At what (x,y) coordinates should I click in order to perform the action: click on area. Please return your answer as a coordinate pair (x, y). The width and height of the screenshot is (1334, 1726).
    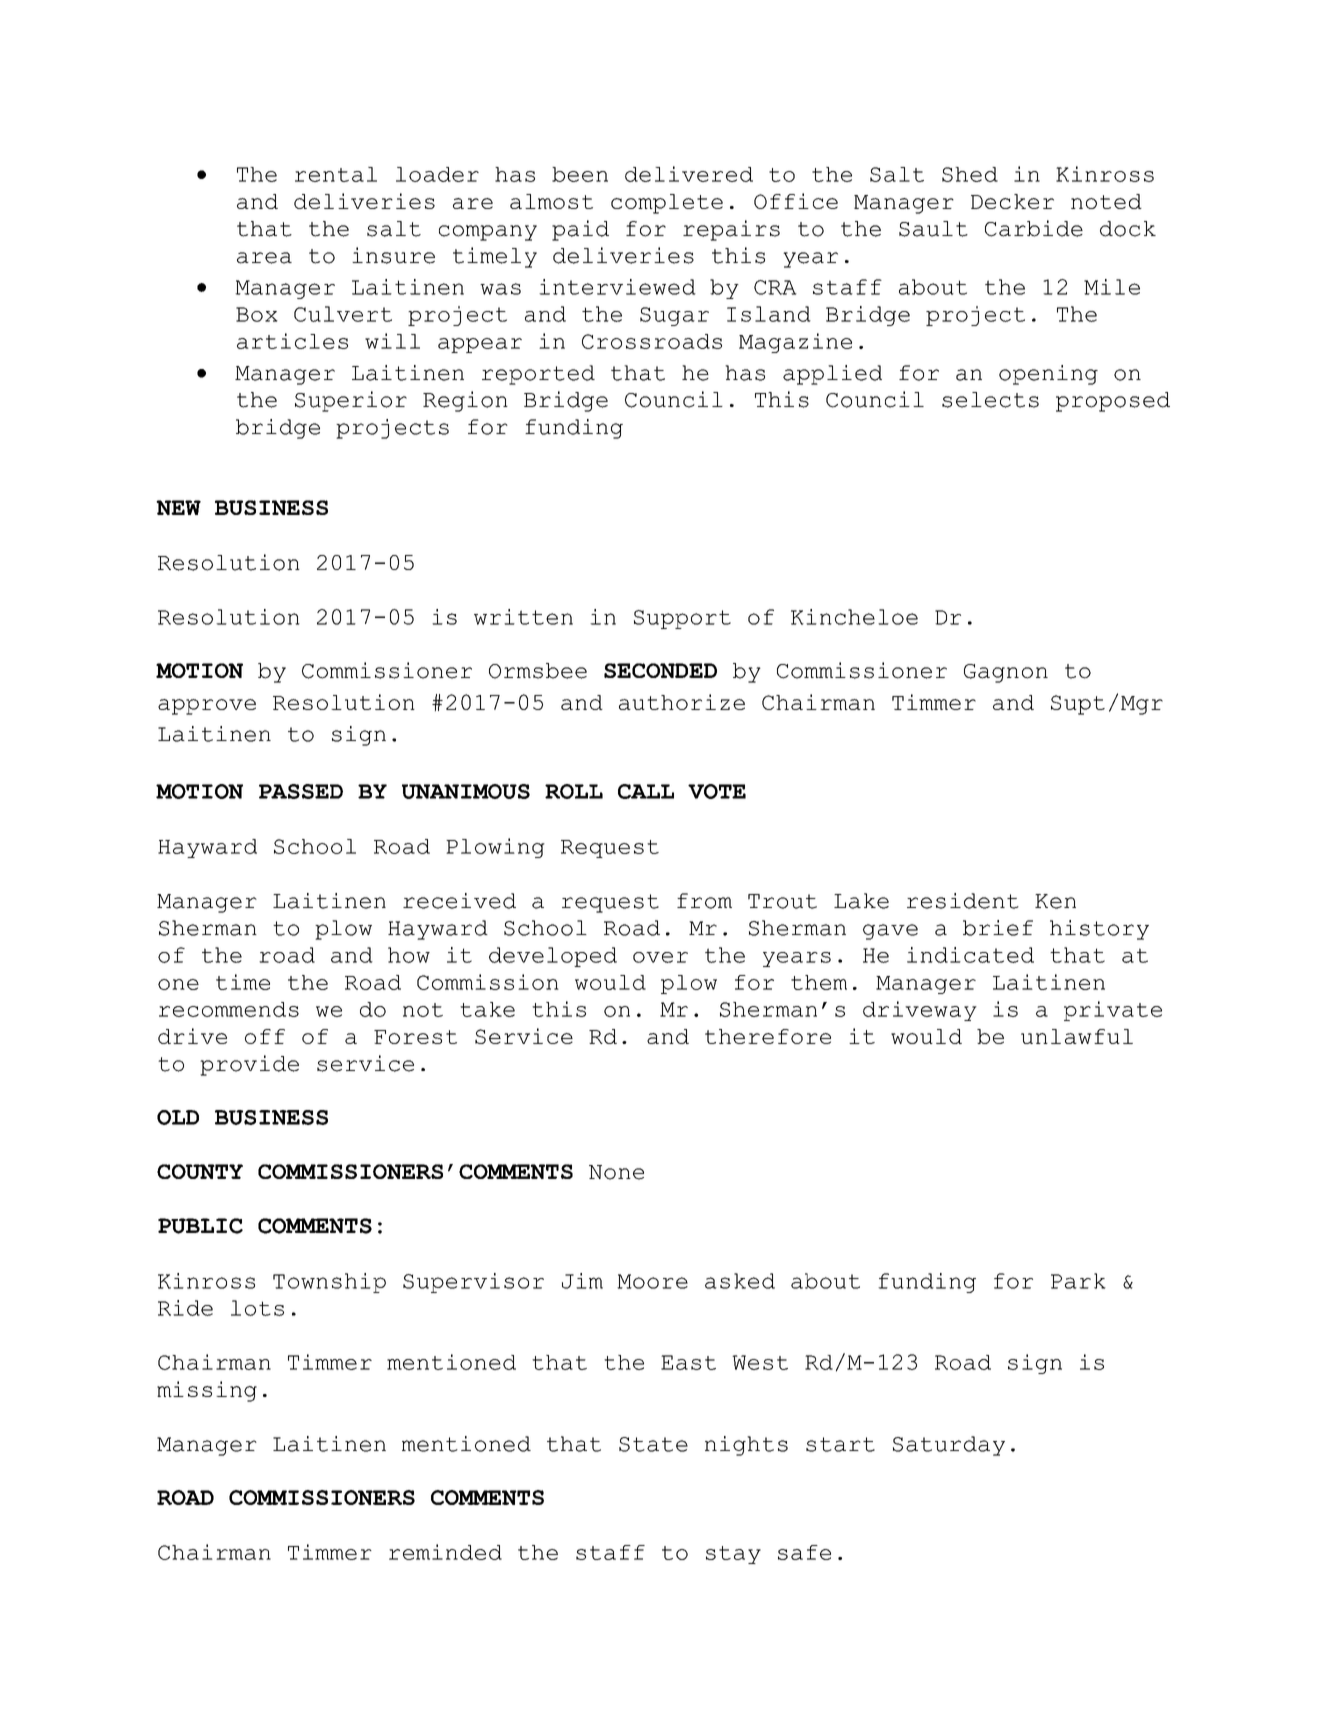
    Looking at the image, I should click on (264, 258).
